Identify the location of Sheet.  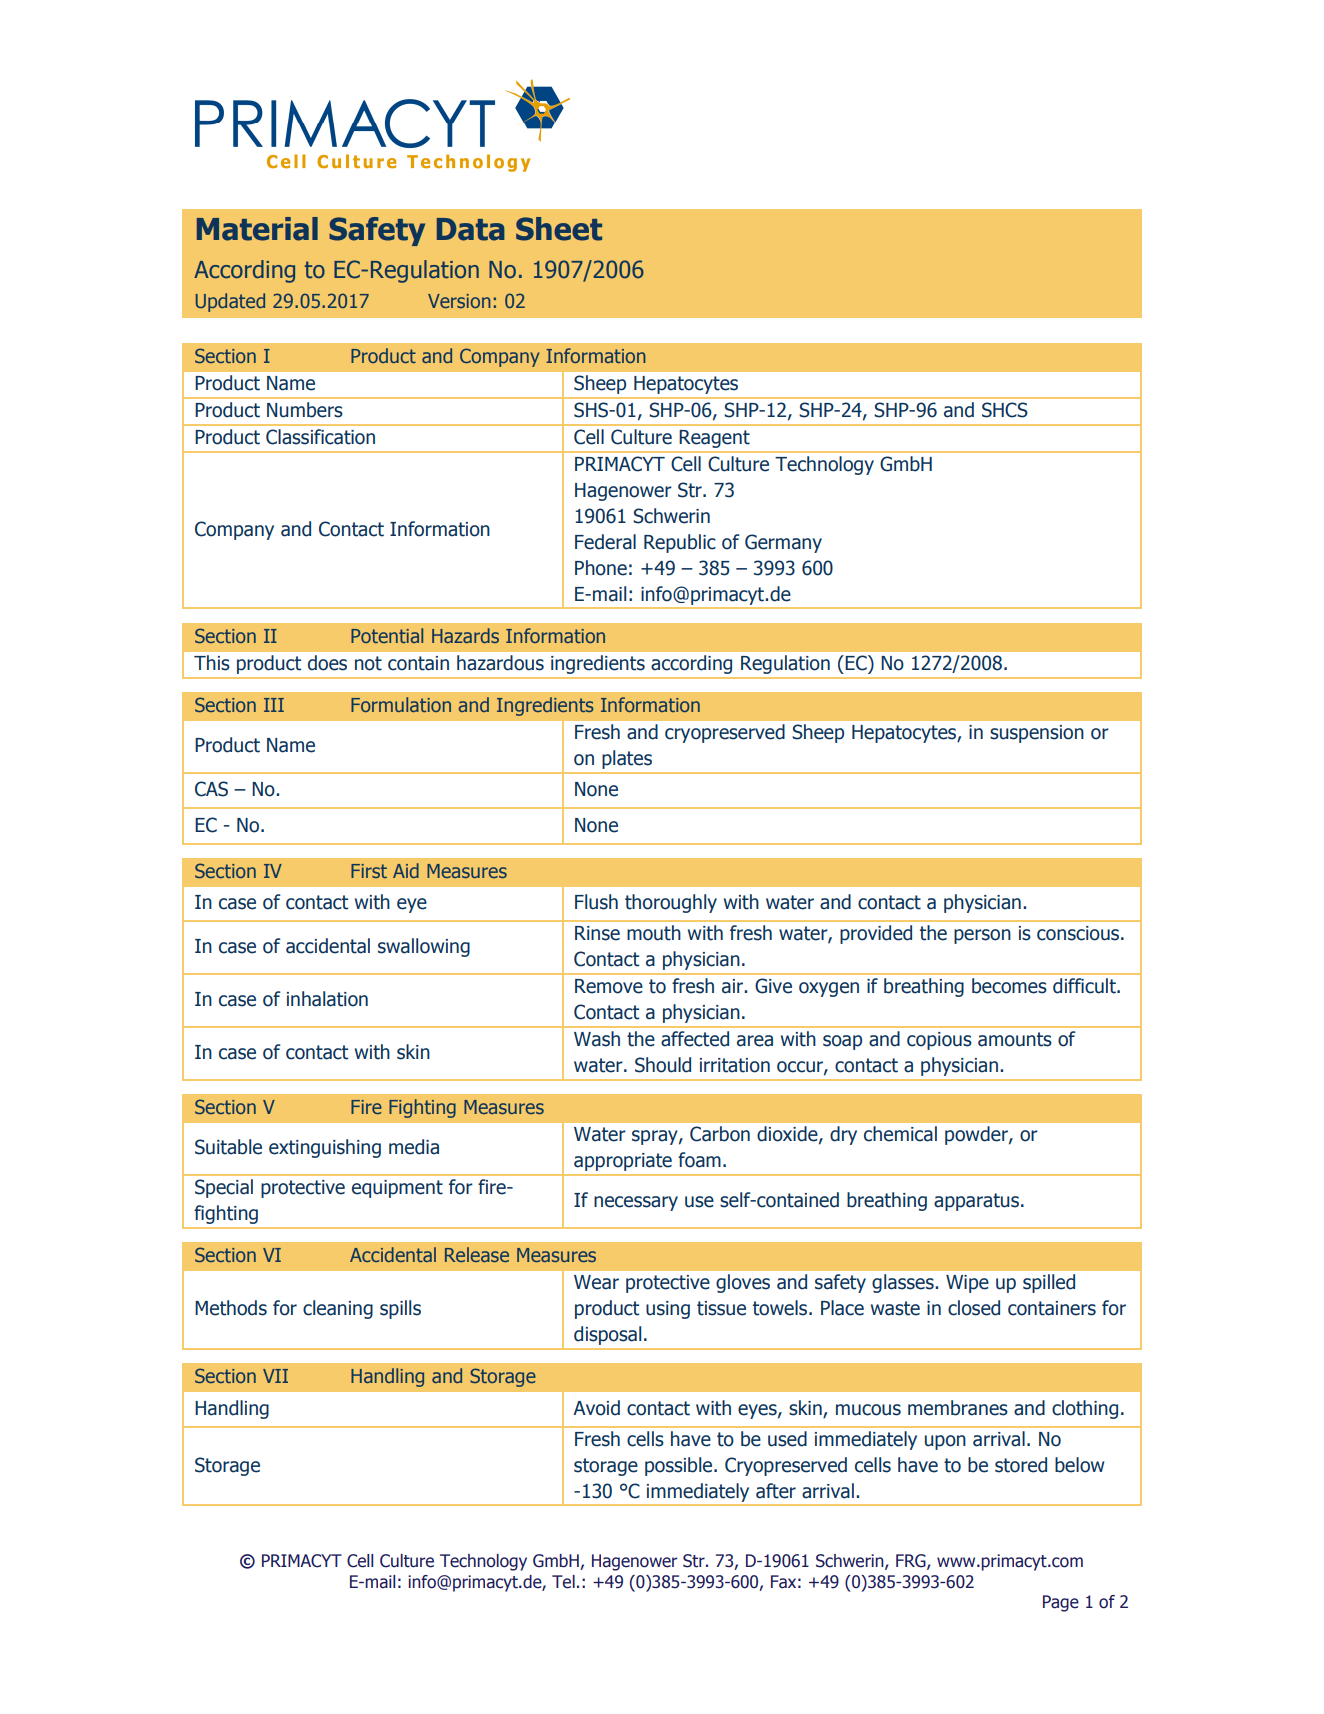
(559, 229).
